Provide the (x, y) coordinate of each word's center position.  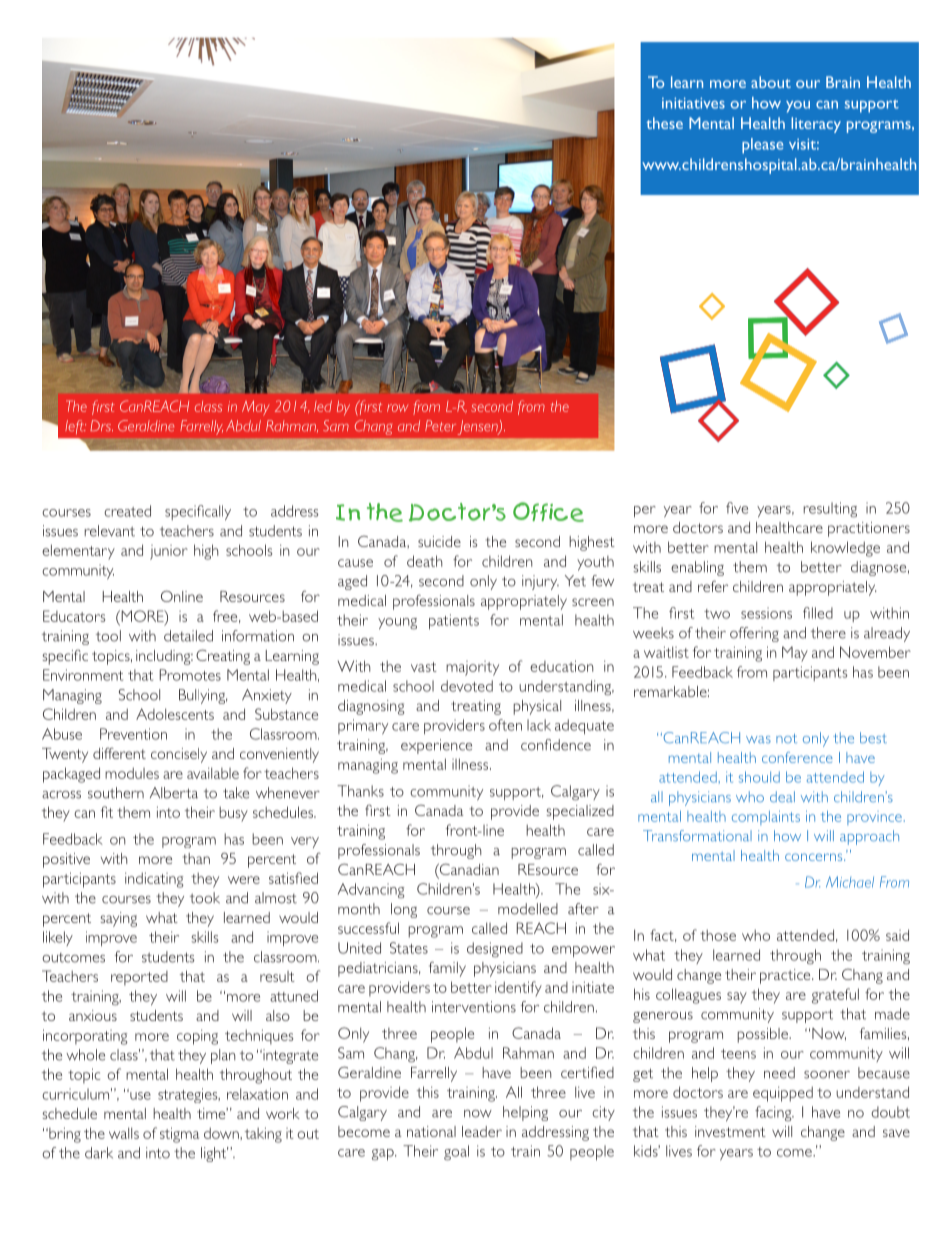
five (737, 508)
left (75, 427)
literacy (816, 125)
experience (436, 746)
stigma (179, 1135)
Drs (101, 426)
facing (774, 1113)
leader (482, 1131)
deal (782, 797)
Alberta (174, 793)
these (664, 123)
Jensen (479, 427)
